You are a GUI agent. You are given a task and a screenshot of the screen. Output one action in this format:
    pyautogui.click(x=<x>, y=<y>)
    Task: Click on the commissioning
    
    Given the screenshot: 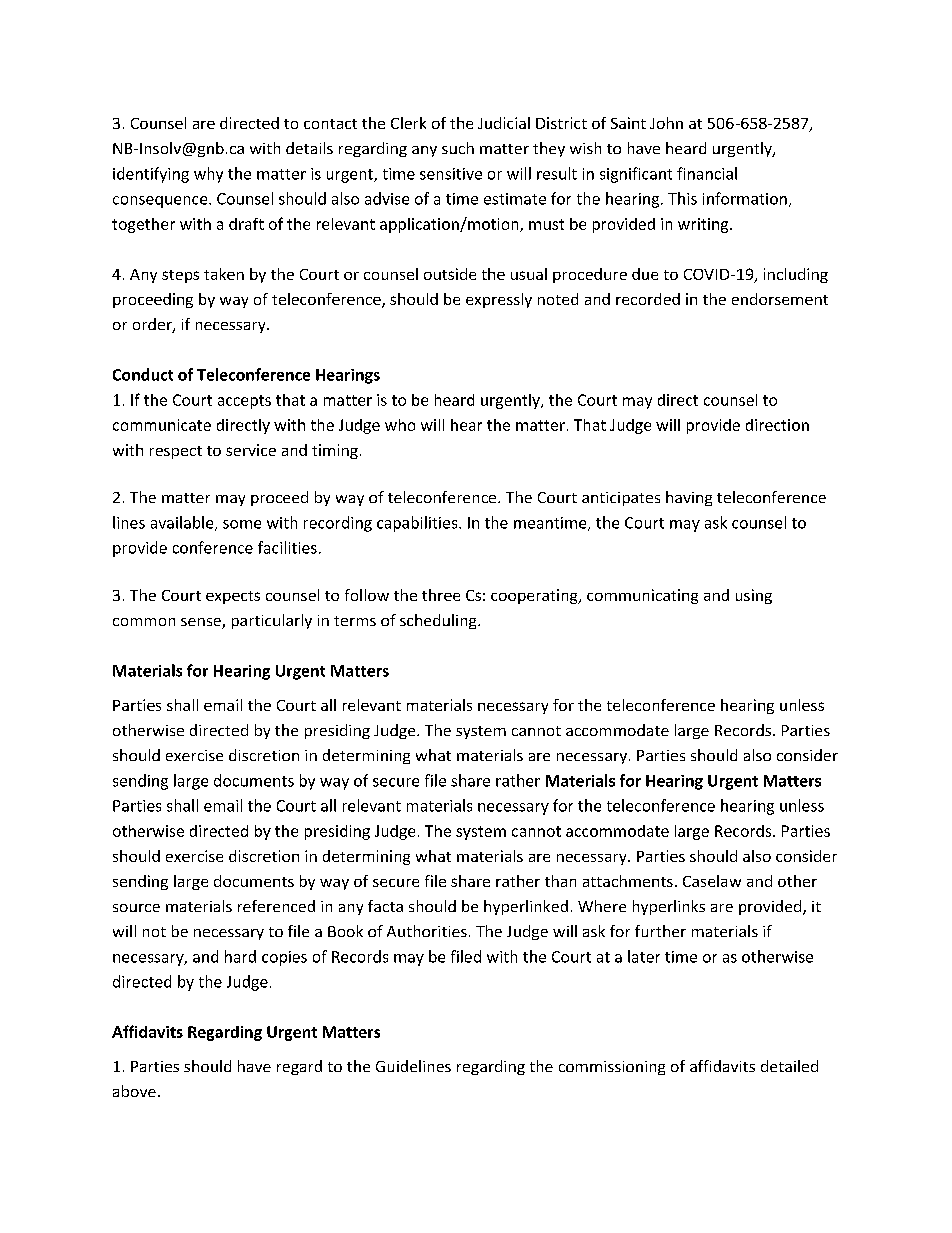 What is the action you would take?
    pyautogui.click(x=612, y=1068)
